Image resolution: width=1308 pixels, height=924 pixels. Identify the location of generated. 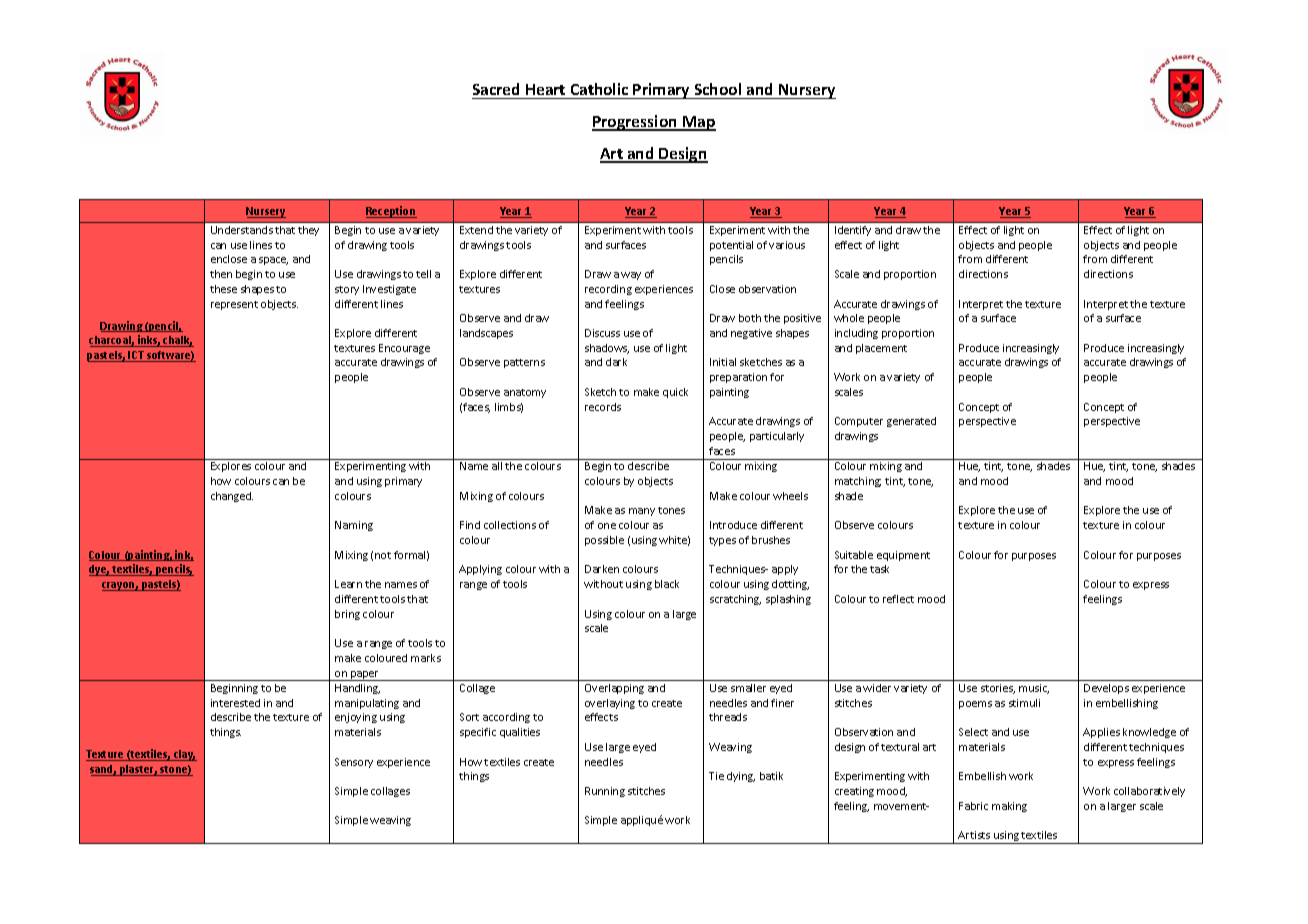
(911, 422).
